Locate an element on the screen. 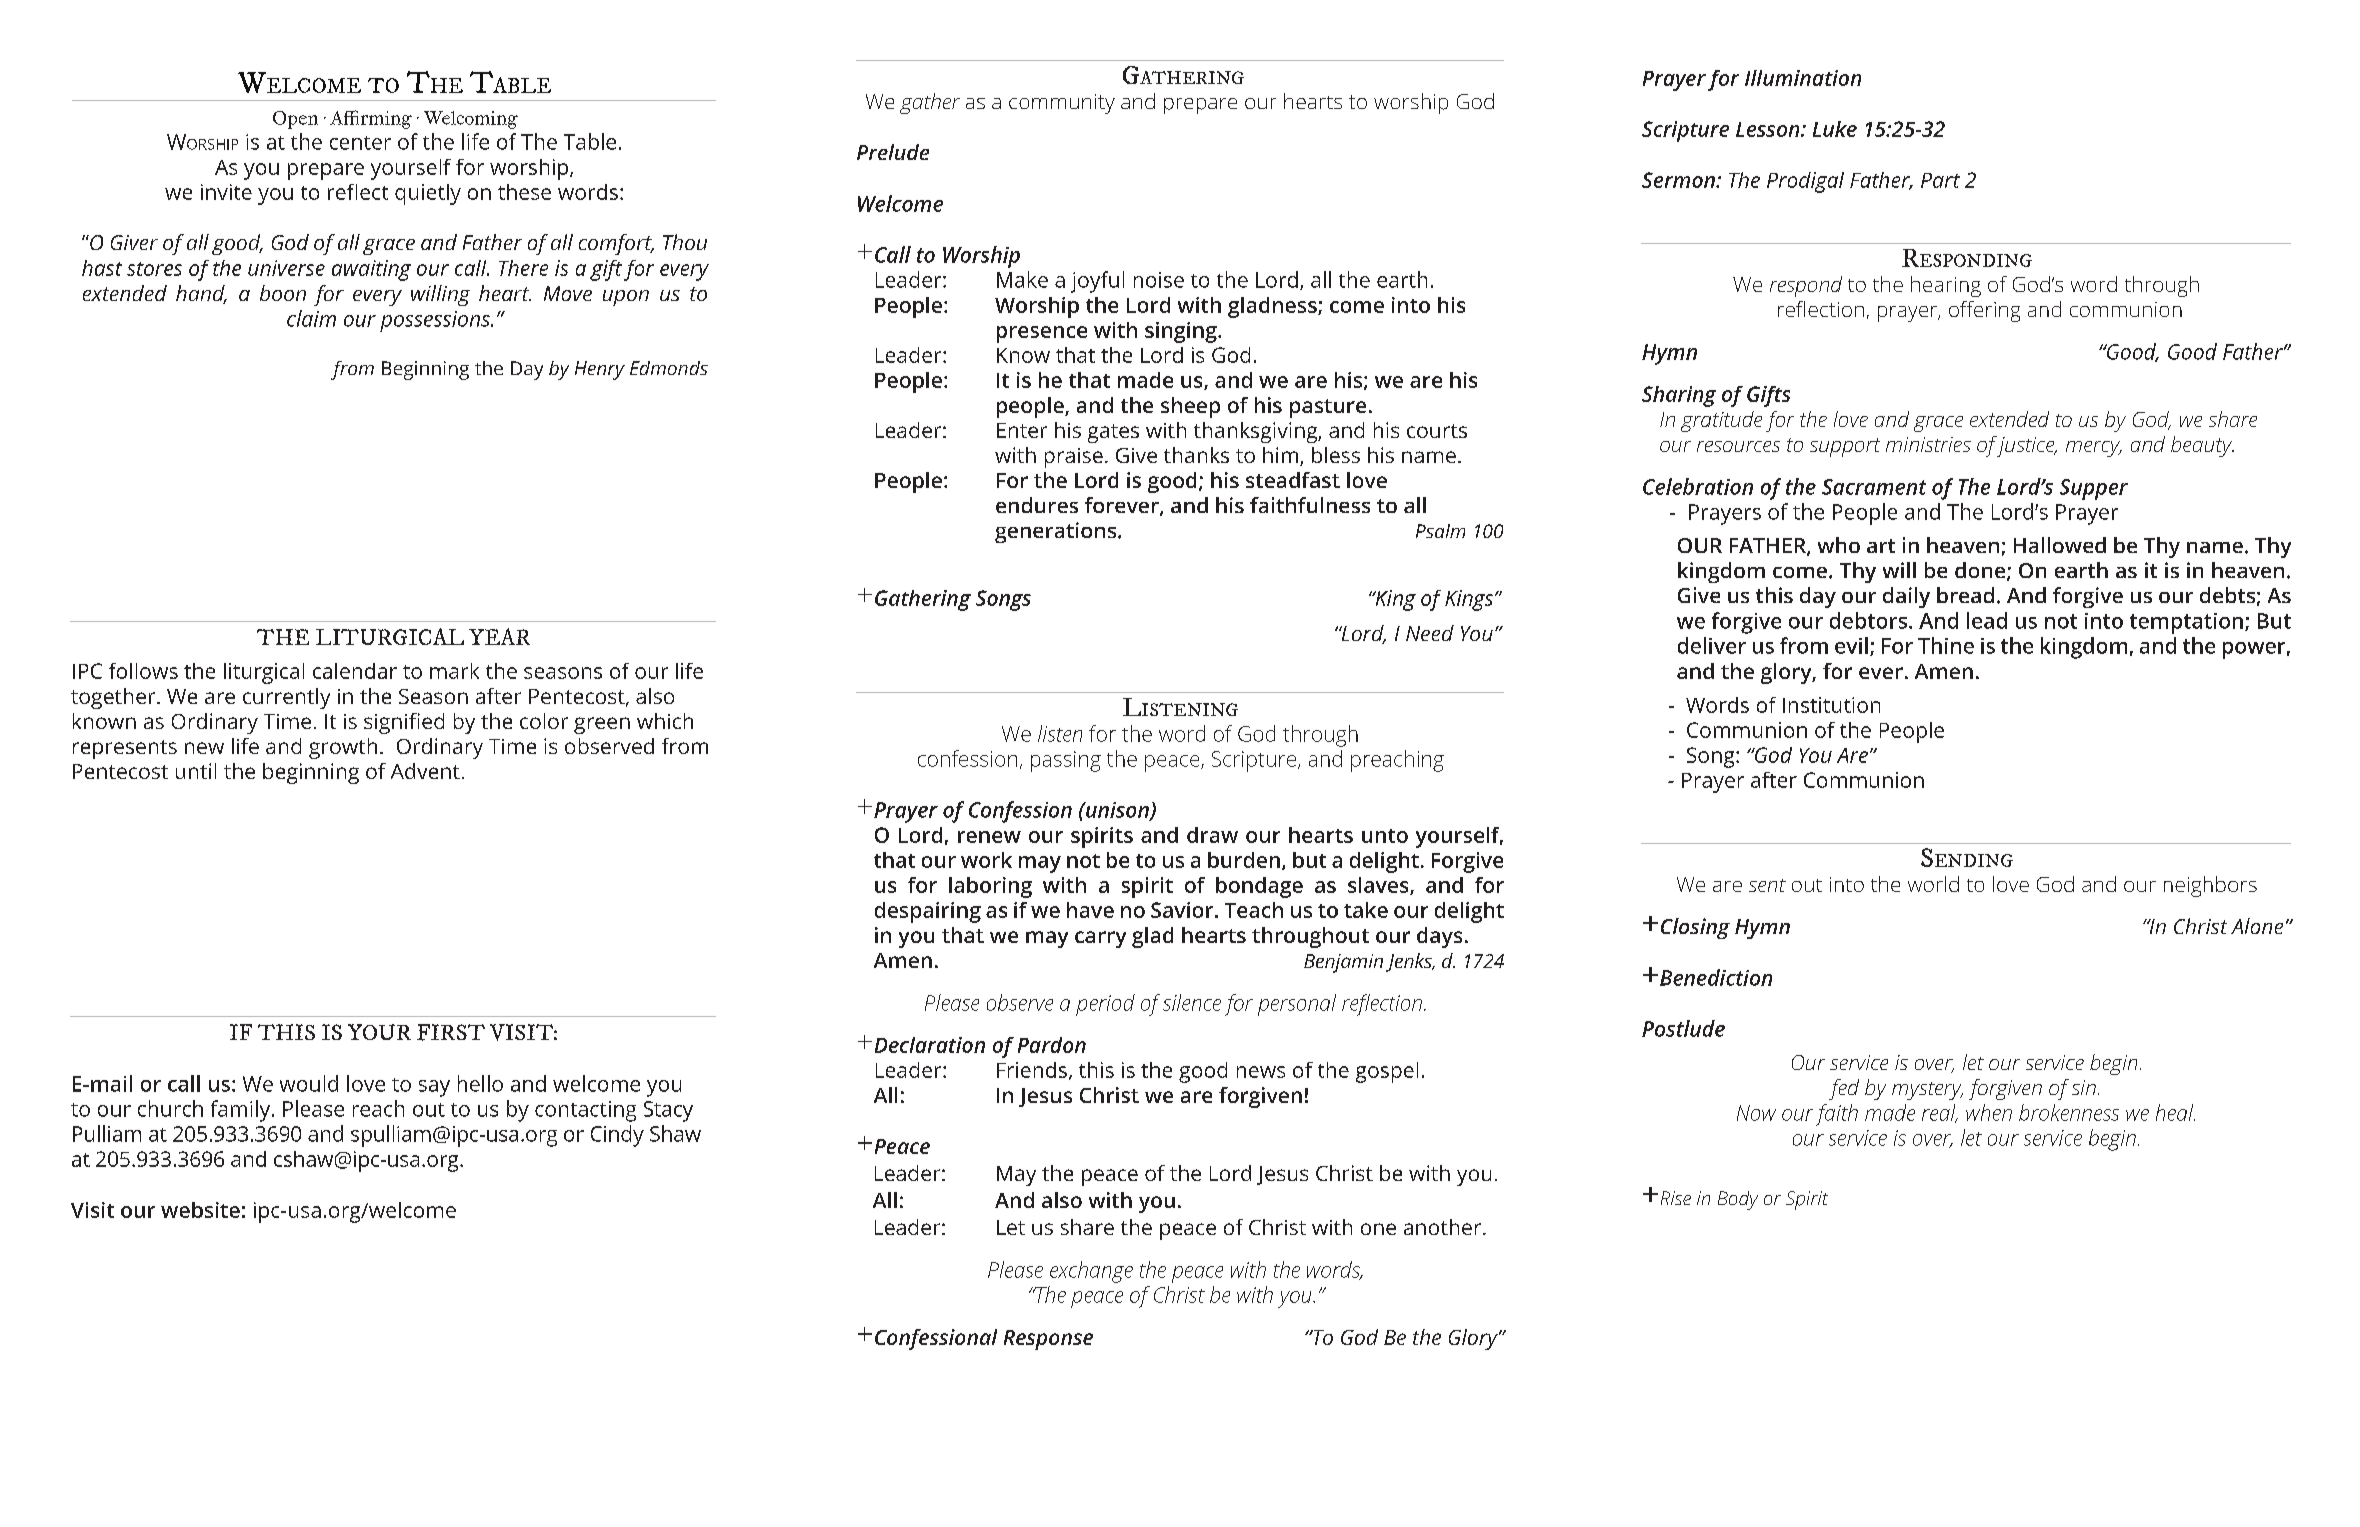  website is located at coordinates (200, 1210).
